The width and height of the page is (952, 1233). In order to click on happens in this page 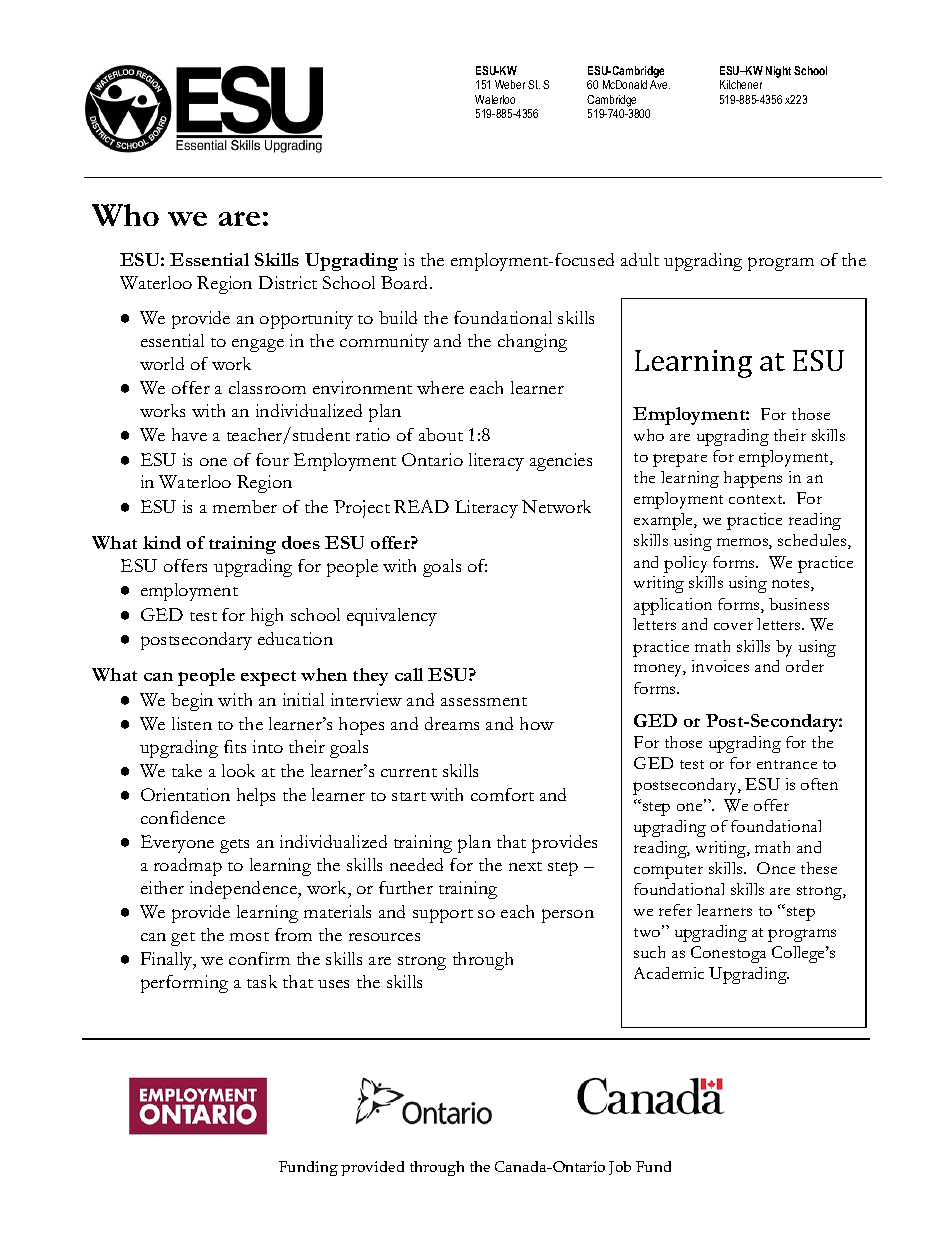, I will do `click(753, 479)`.
